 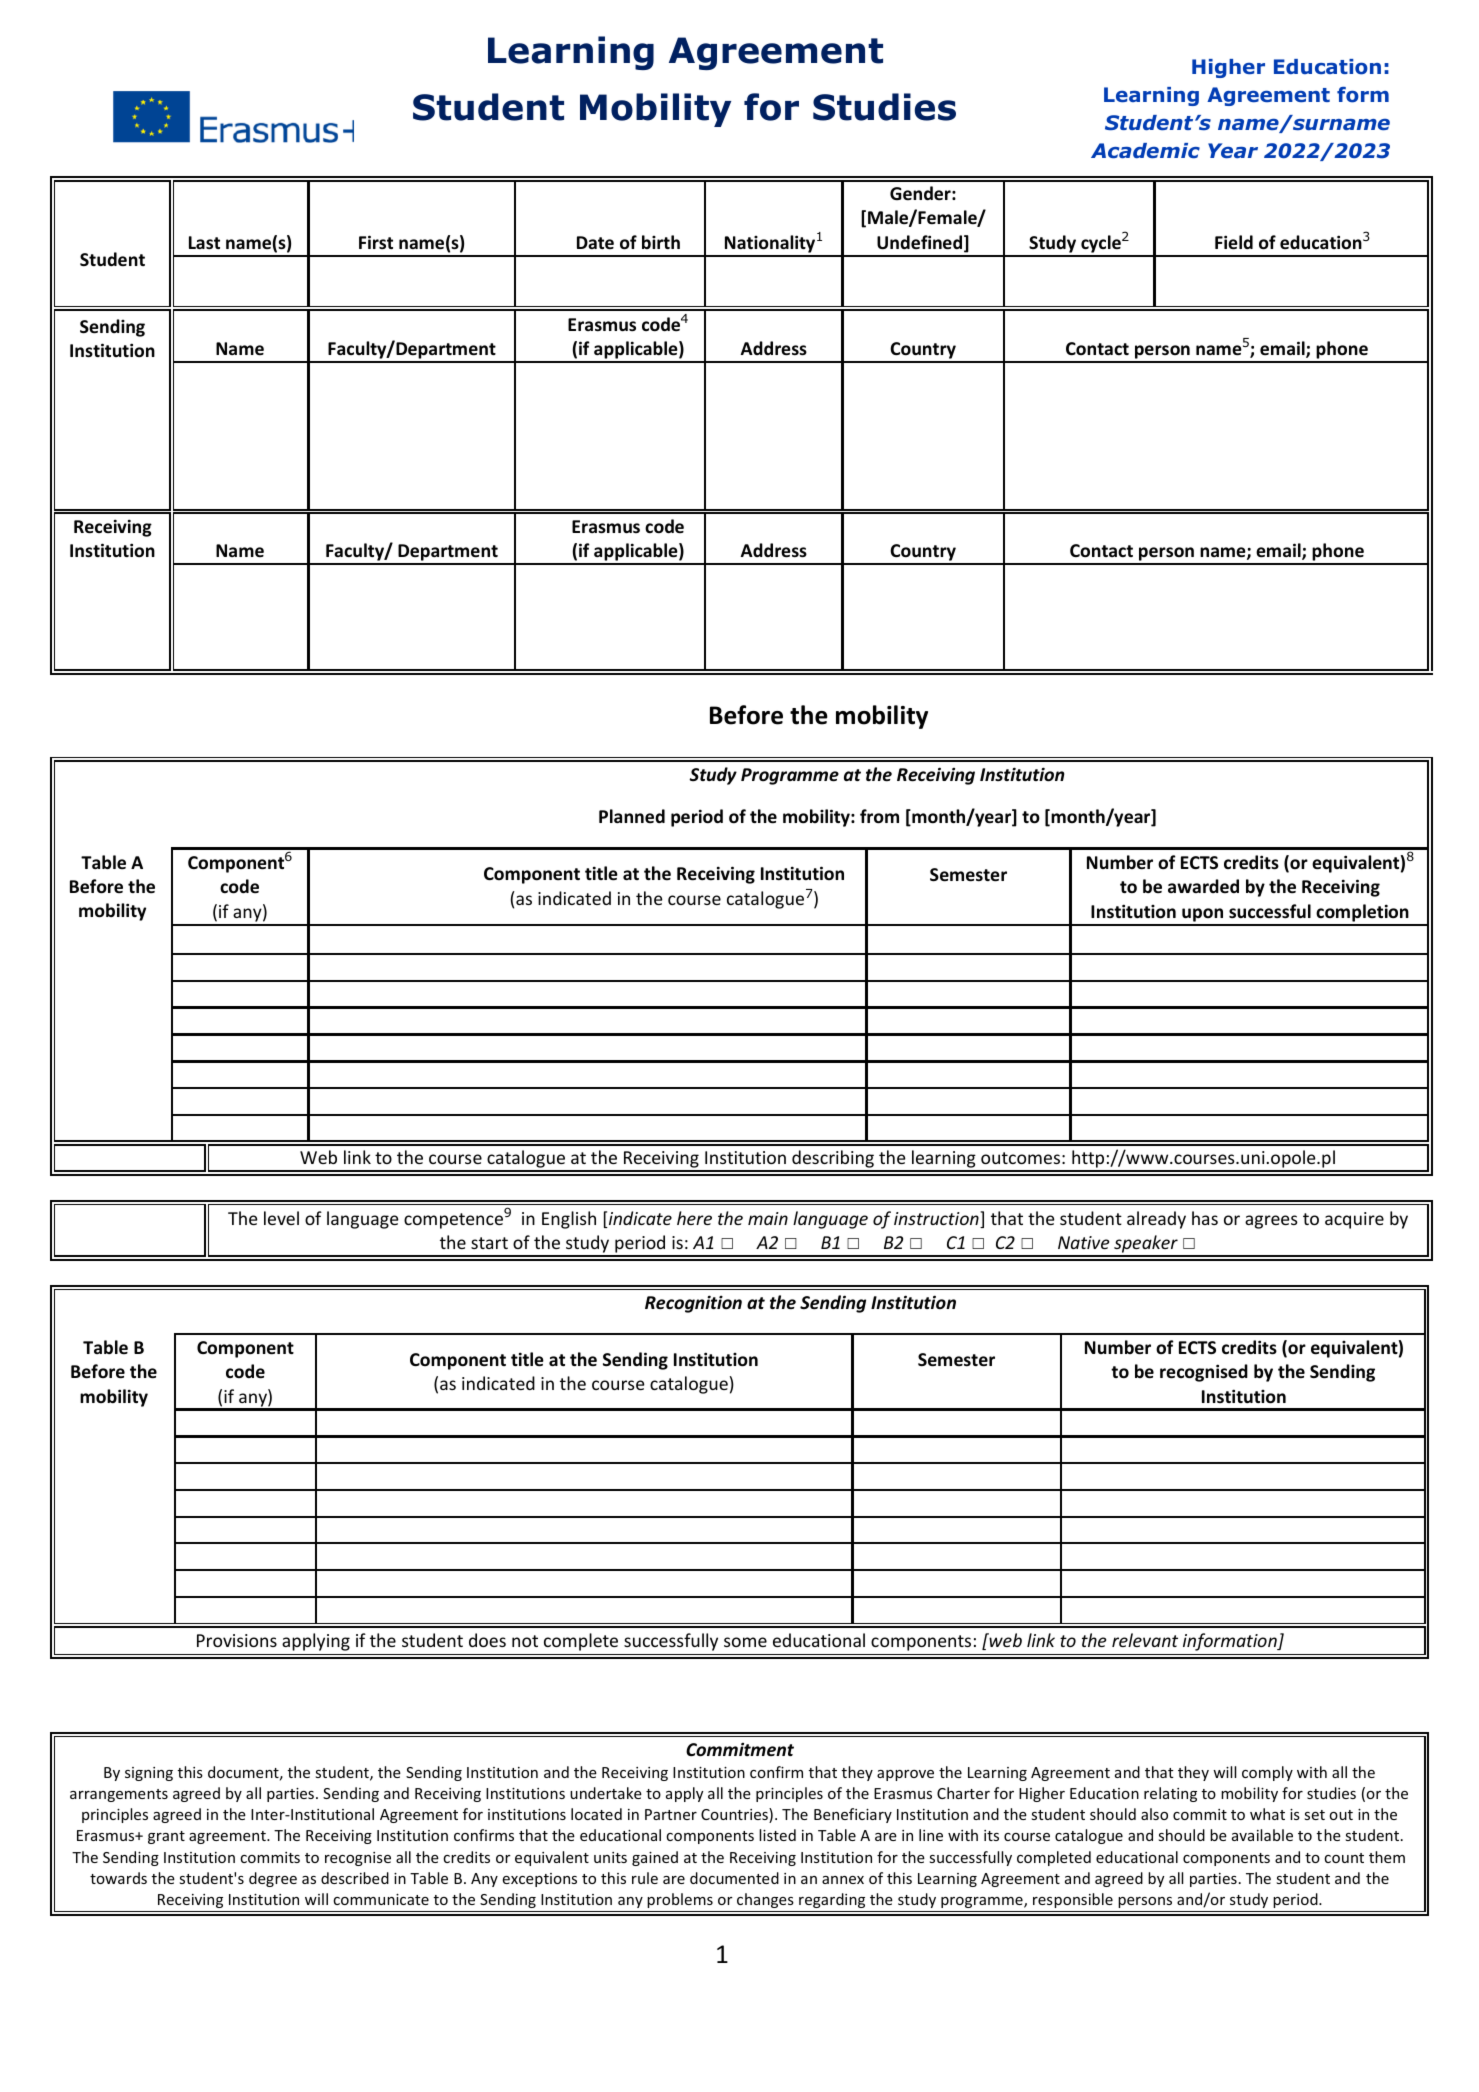 What do you see at coordinates (273, 1879) in the screenshot?
I see `degree` at bounding box center [273, 1879].
